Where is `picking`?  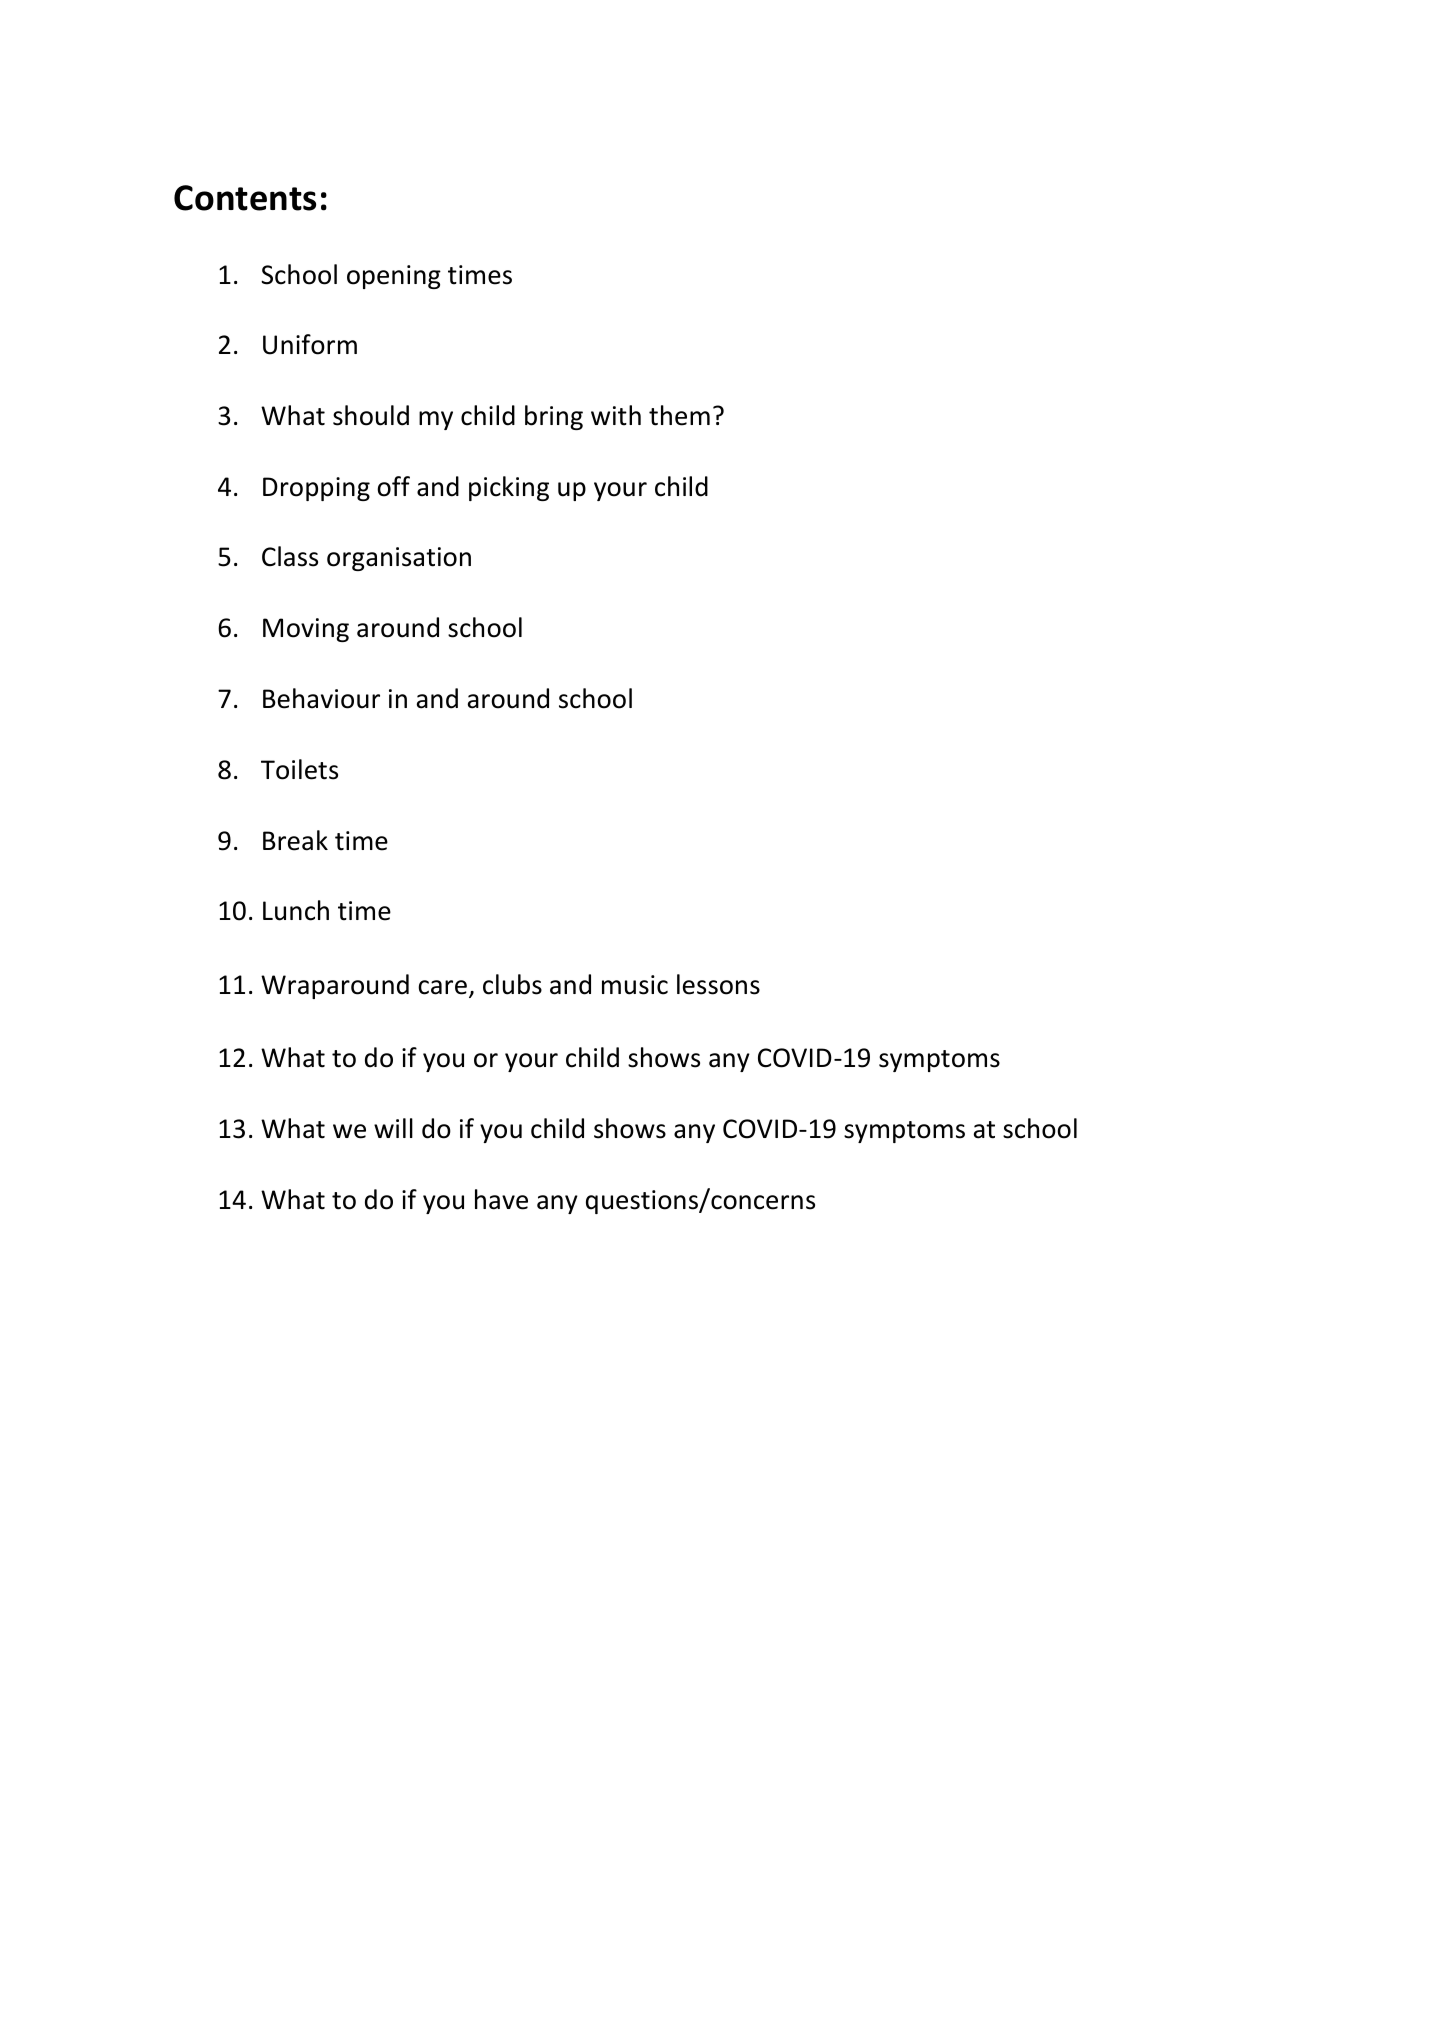
picking is located at coordinates (509, 488).
